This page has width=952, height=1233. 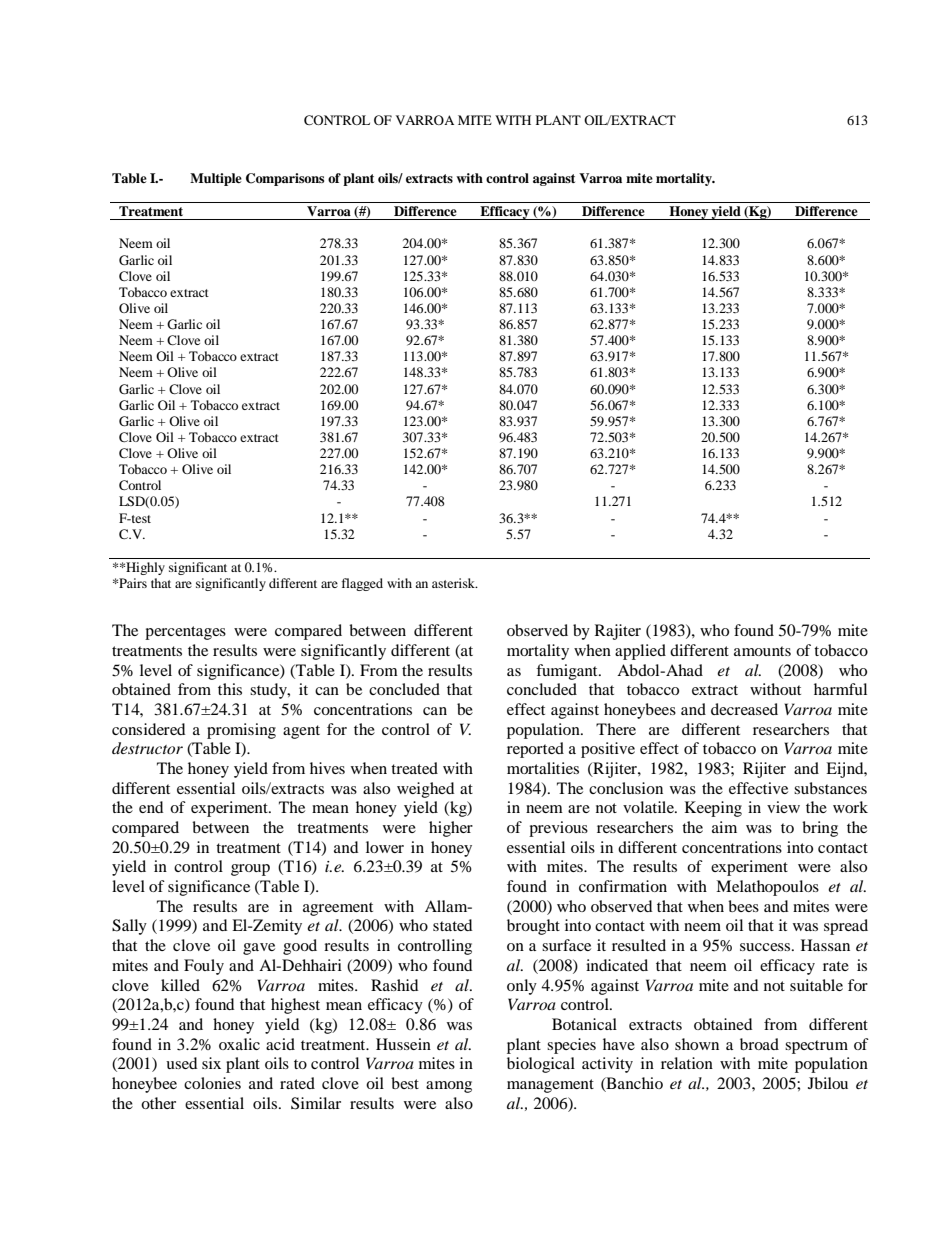 I want to click on view, so click(x=783, y=807).
